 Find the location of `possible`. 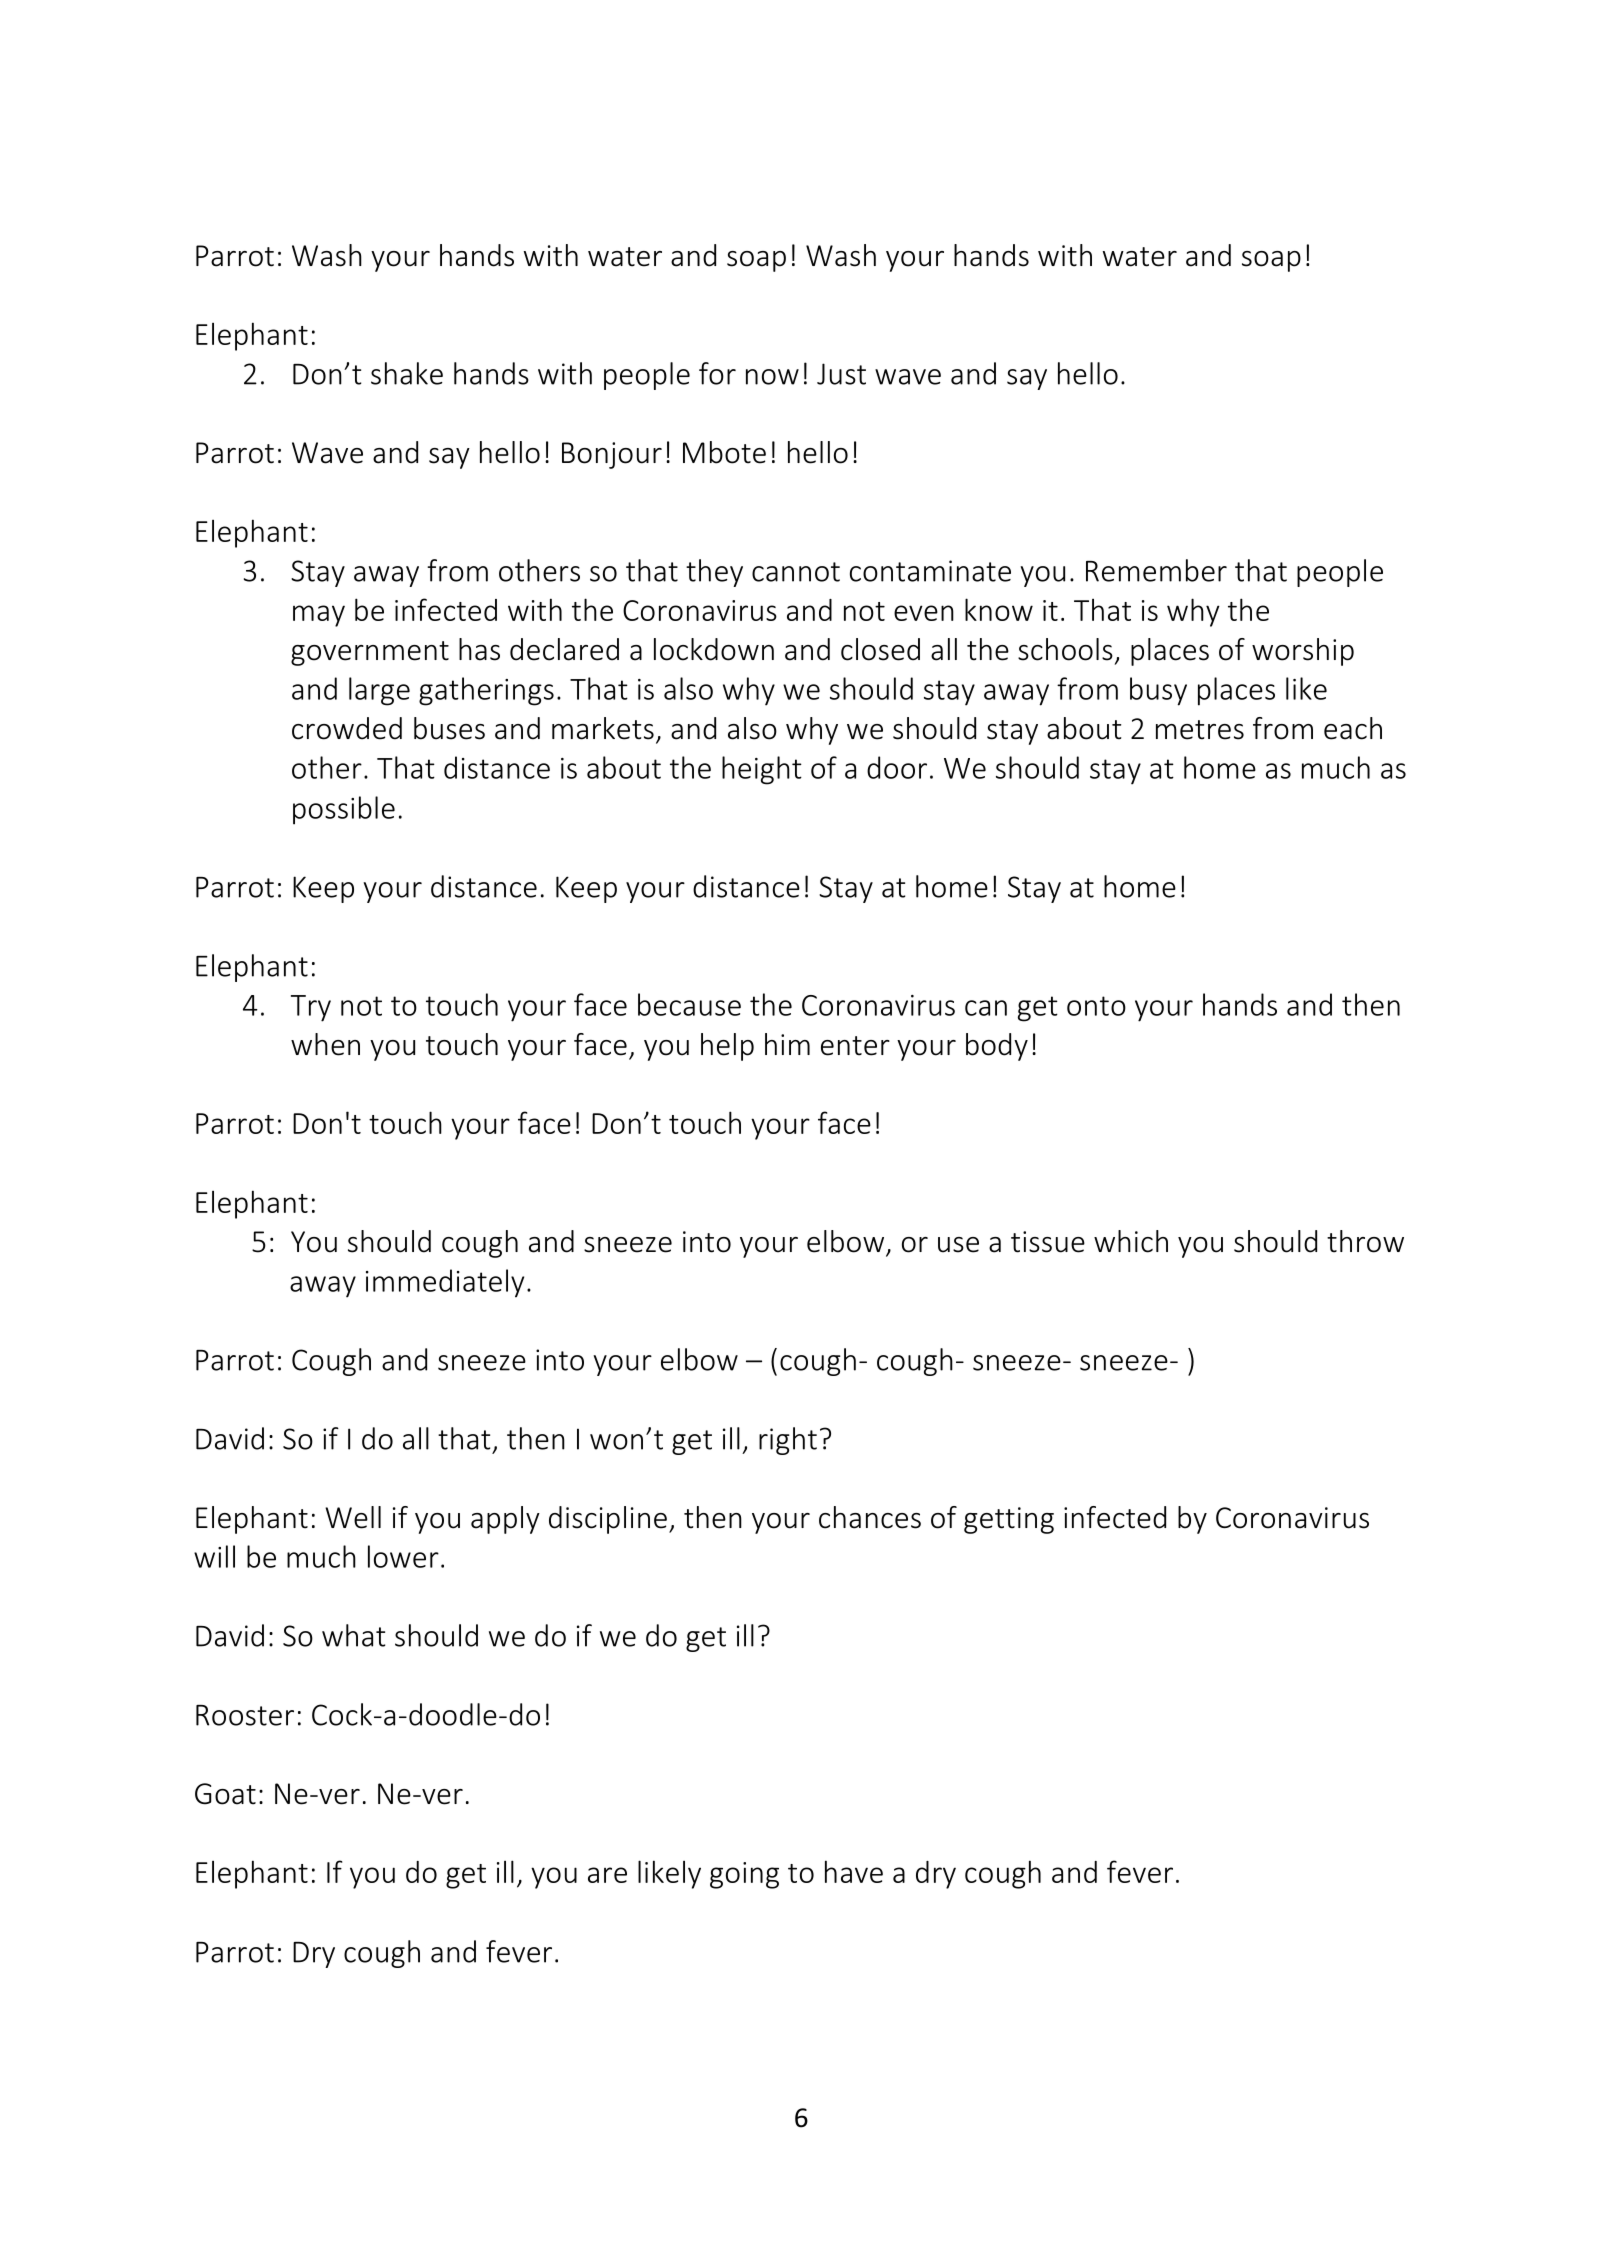

possible is located at coordinates (344, 810).
